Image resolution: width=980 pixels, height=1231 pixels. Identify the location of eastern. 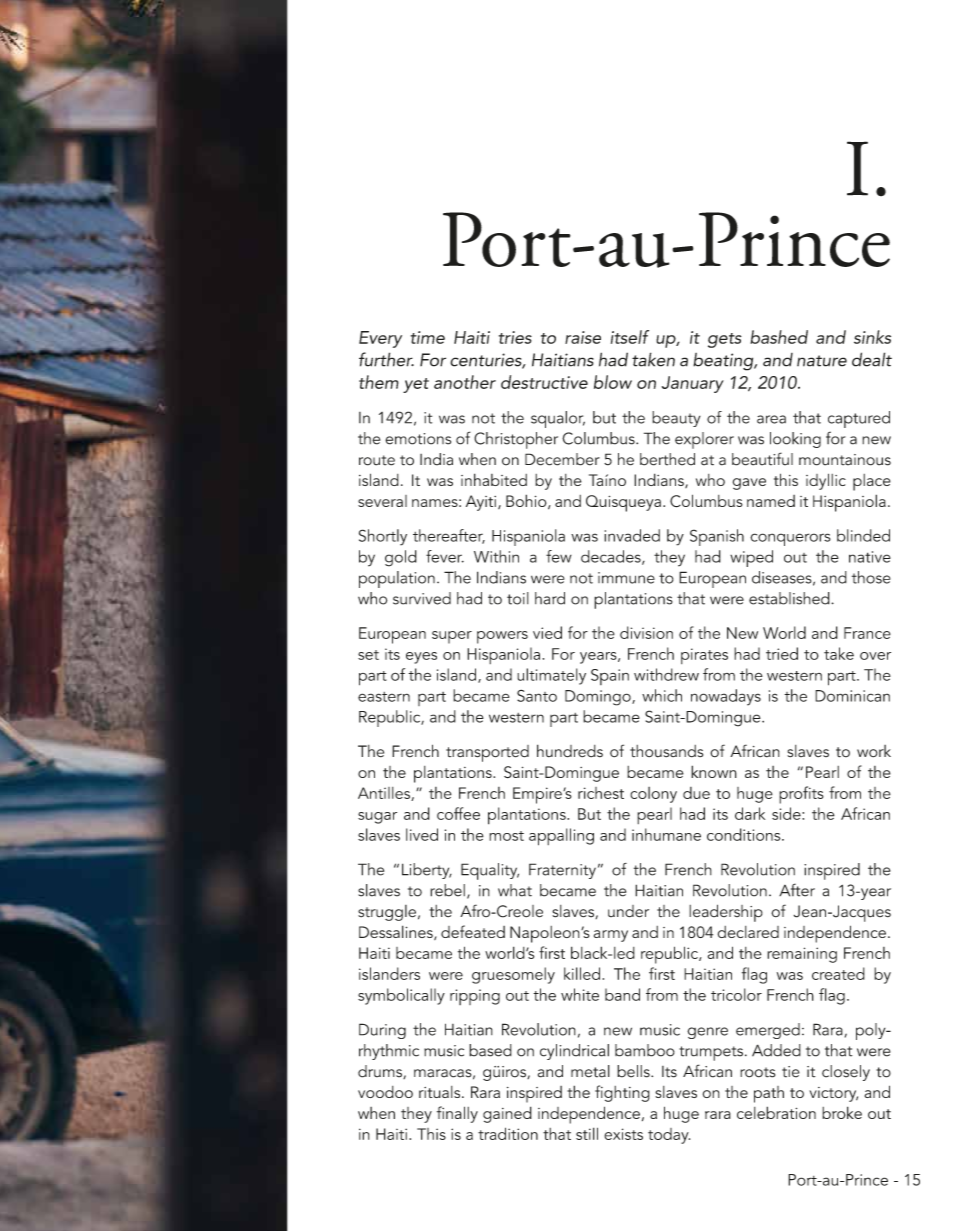
(384, 697).
